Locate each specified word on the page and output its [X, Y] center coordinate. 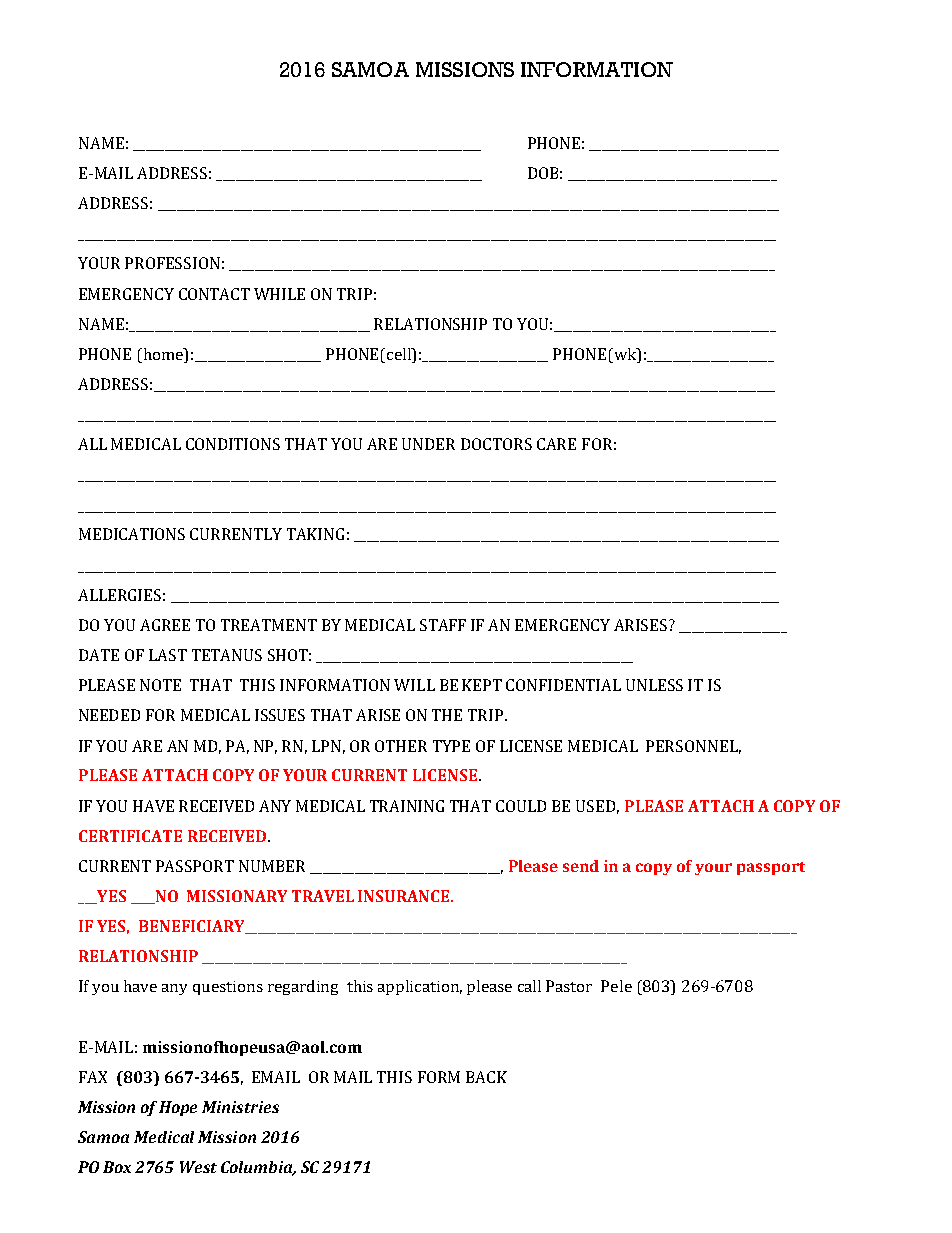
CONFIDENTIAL [563, 685]
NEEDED [109, 715]
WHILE [279, 294]
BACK [486, 1077]
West [198, 1167]
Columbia [258, 1168]
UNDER [428, 444]
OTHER [401, 746]
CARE [556, 444]
